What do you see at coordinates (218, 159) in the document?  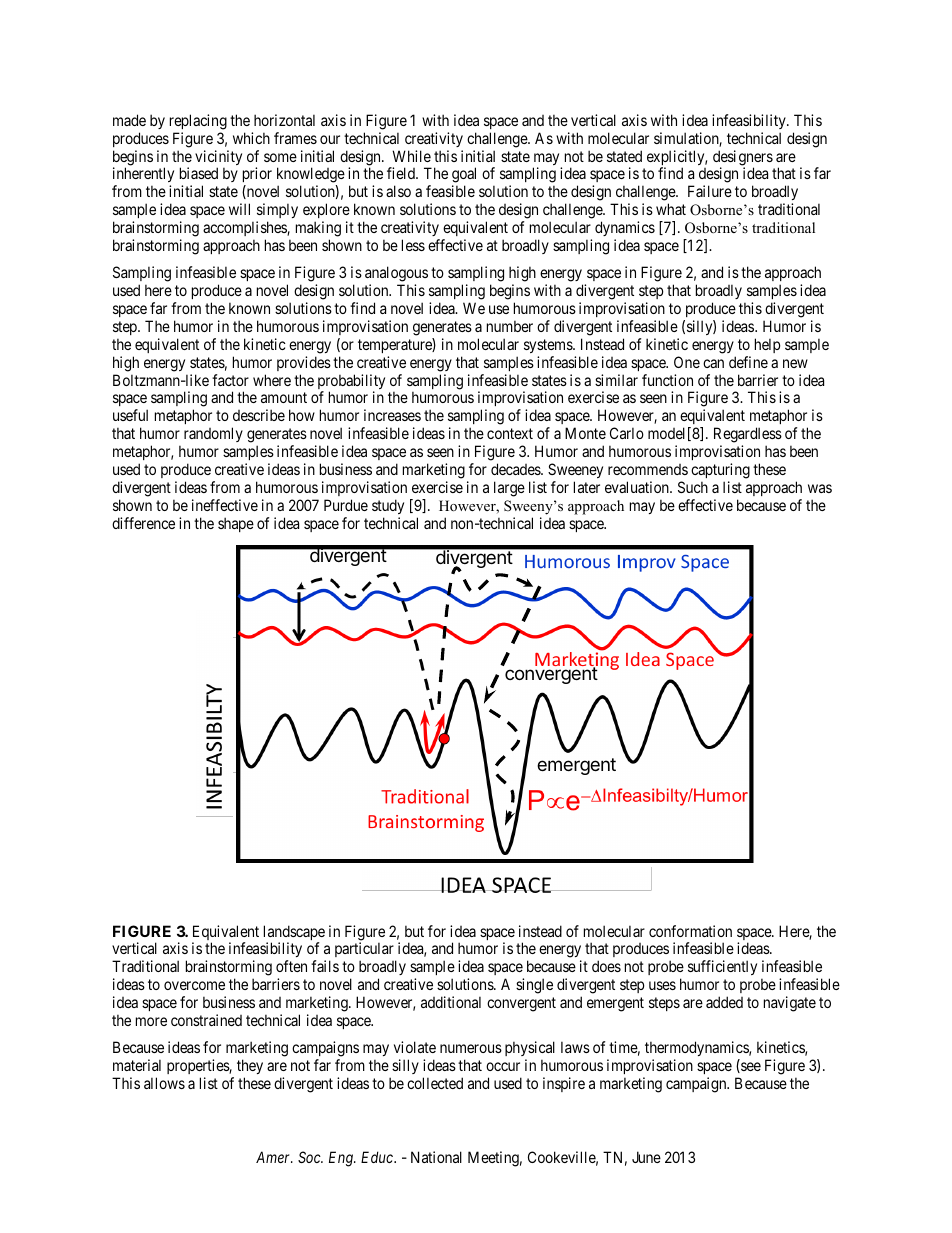 I see `vicinity` at bounding box center [218, 159].
